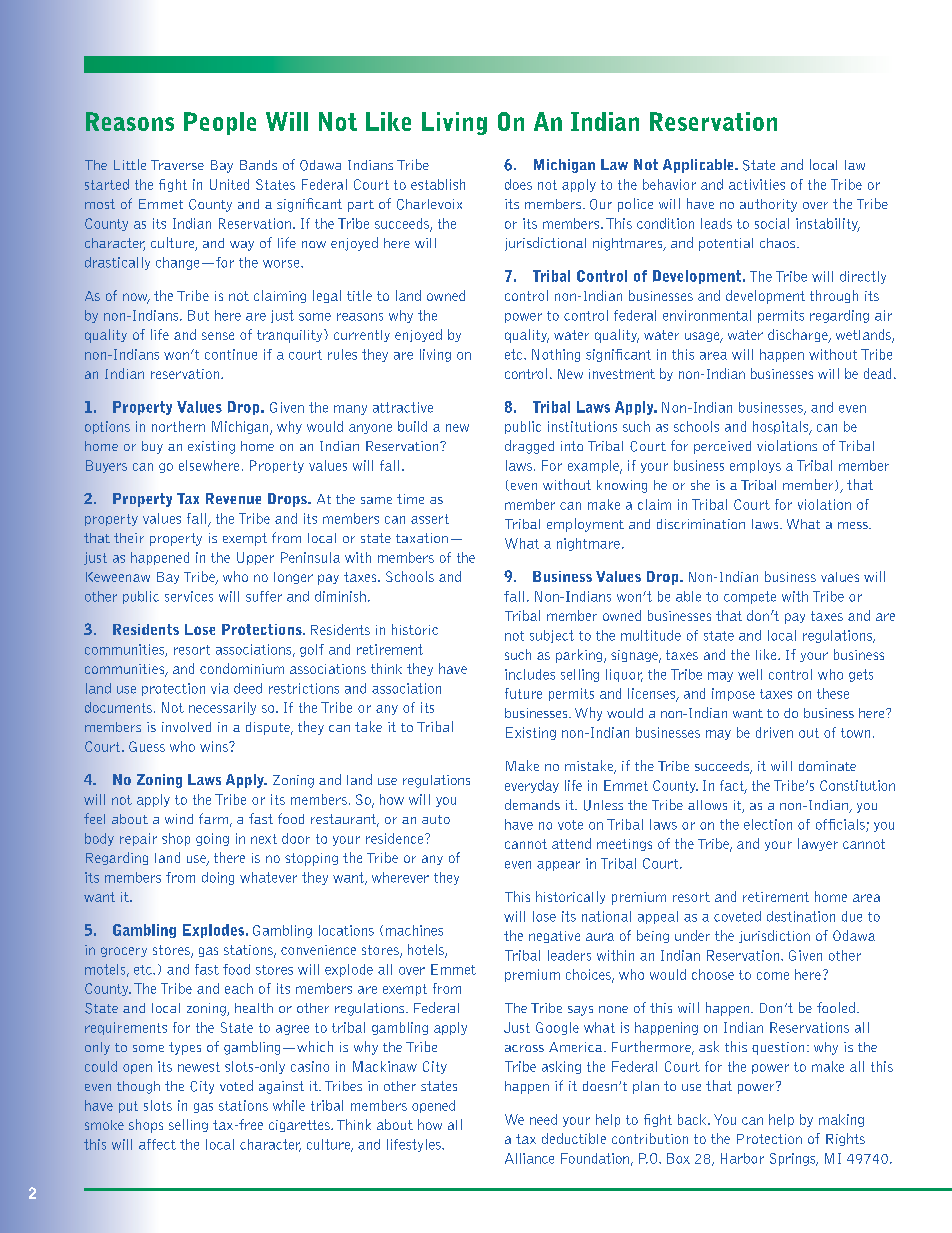 The image size is (952, 1233). I want to click on well, so click(750, 674).
